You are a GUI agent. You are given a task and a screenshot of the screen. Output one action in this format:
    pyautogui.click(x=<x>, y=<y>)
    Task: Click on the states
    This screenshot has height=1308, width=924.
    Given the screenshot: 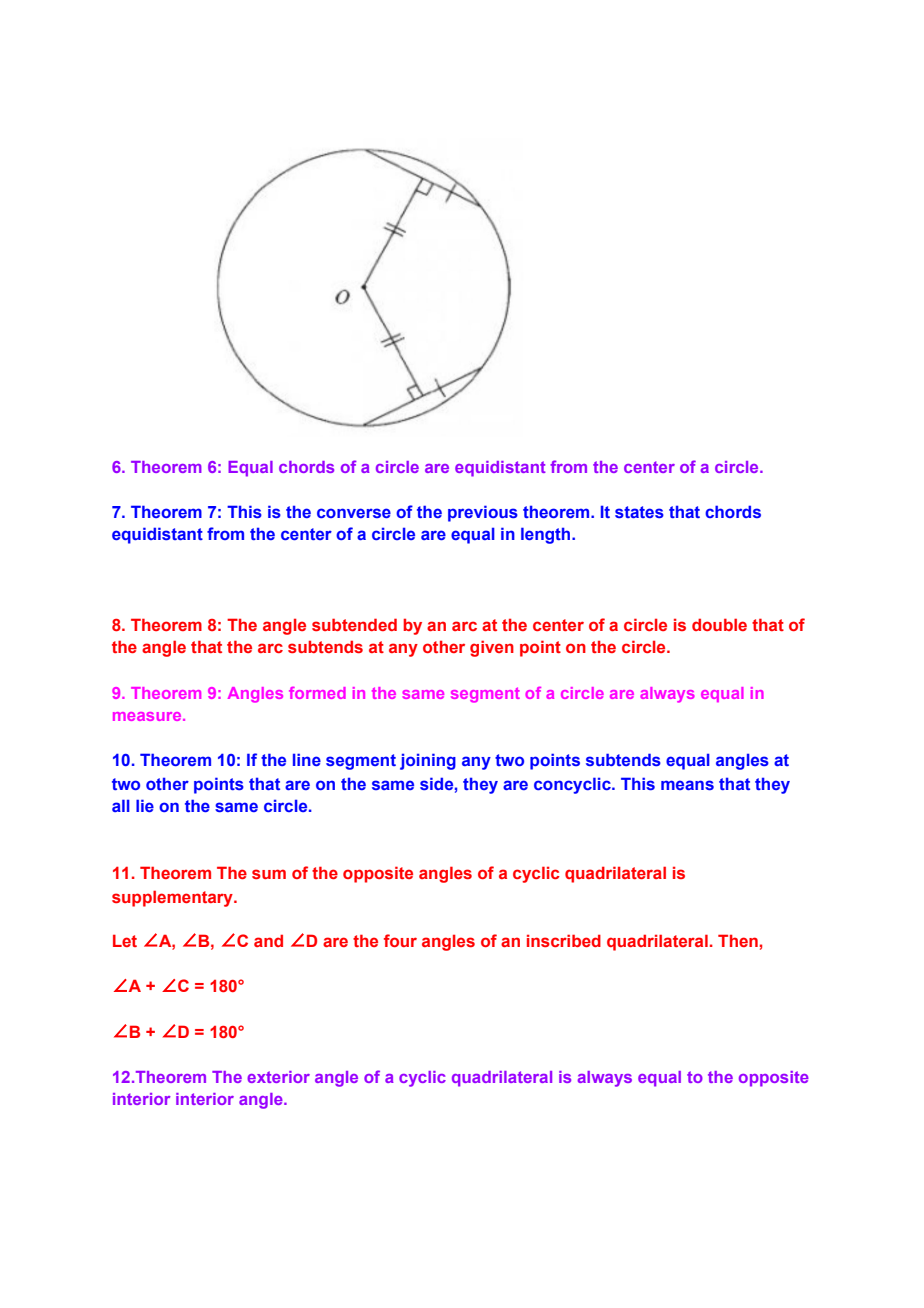 What is the action you would take?
    pyautogui.click(x=639, y=512)
